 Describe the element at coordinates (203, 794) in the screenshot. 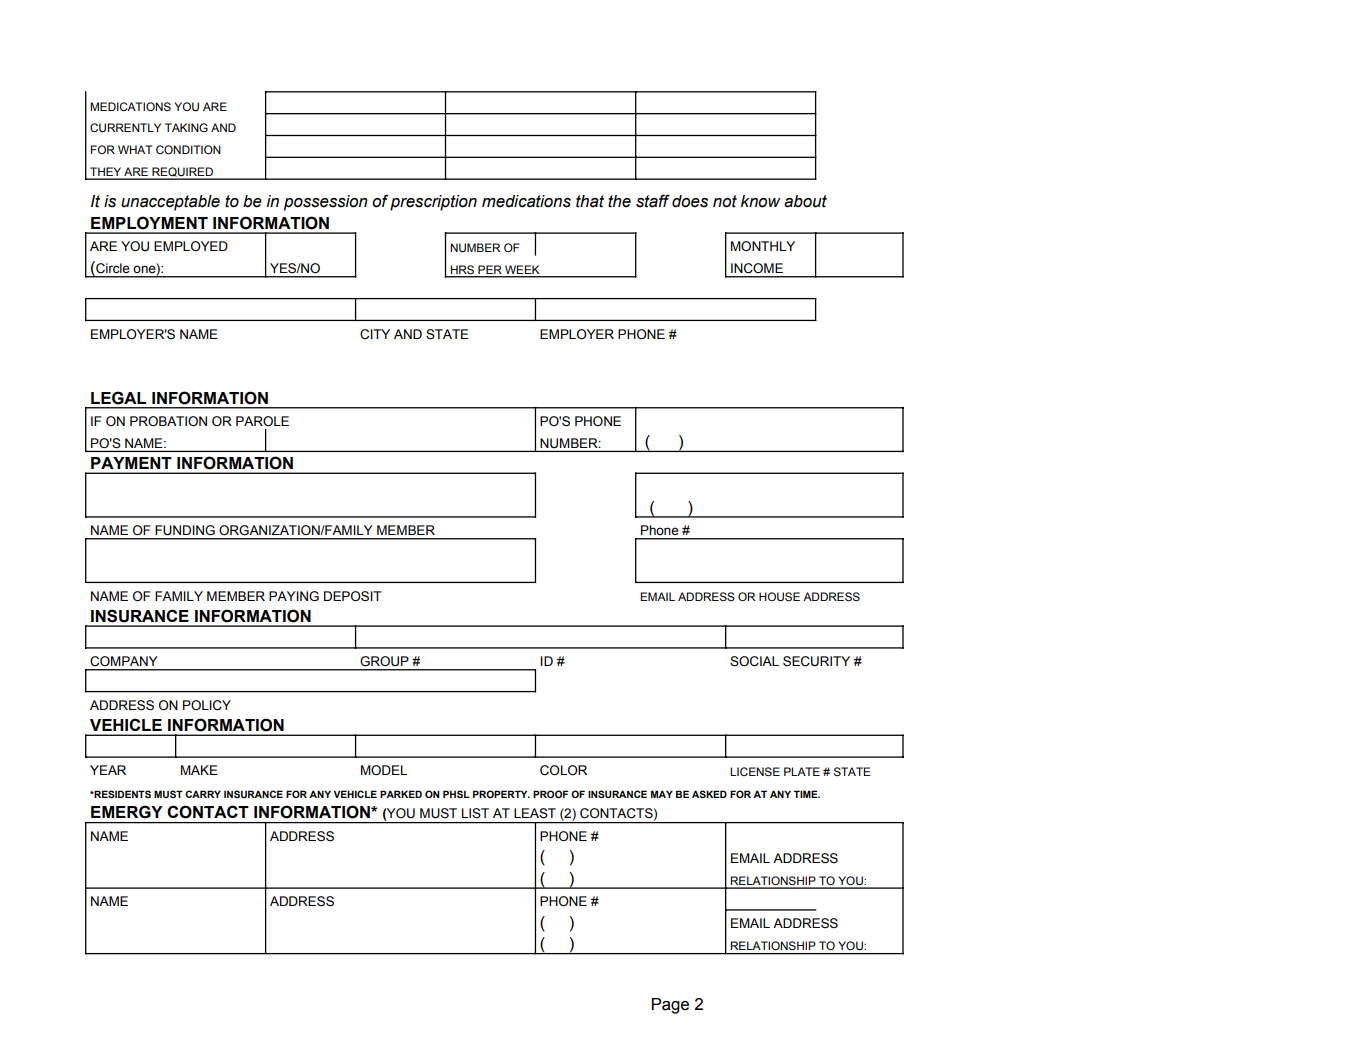

I see `CARRY` at that location.
